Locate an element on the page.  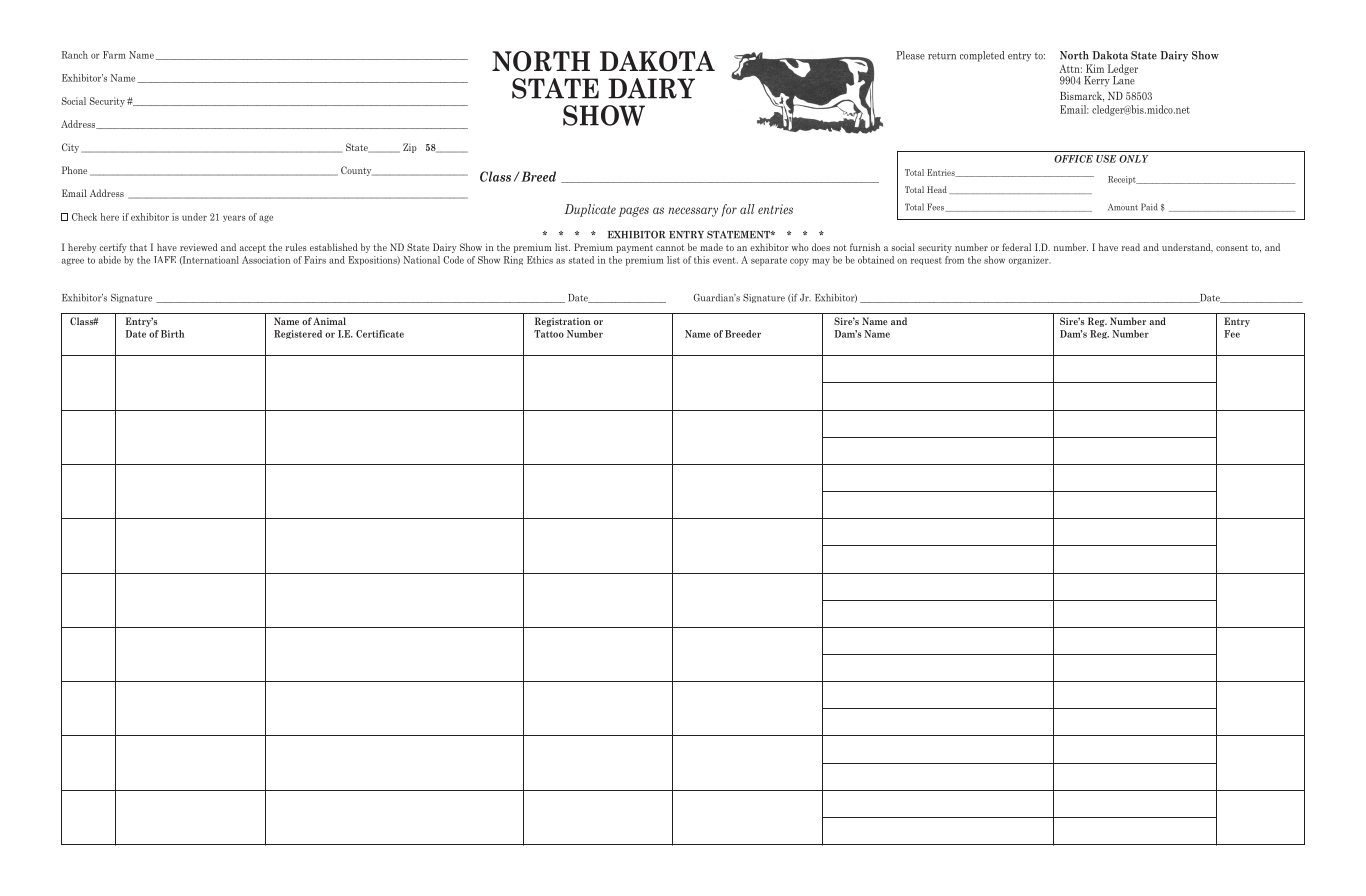
Birth is located at coordinates (172, 334).
